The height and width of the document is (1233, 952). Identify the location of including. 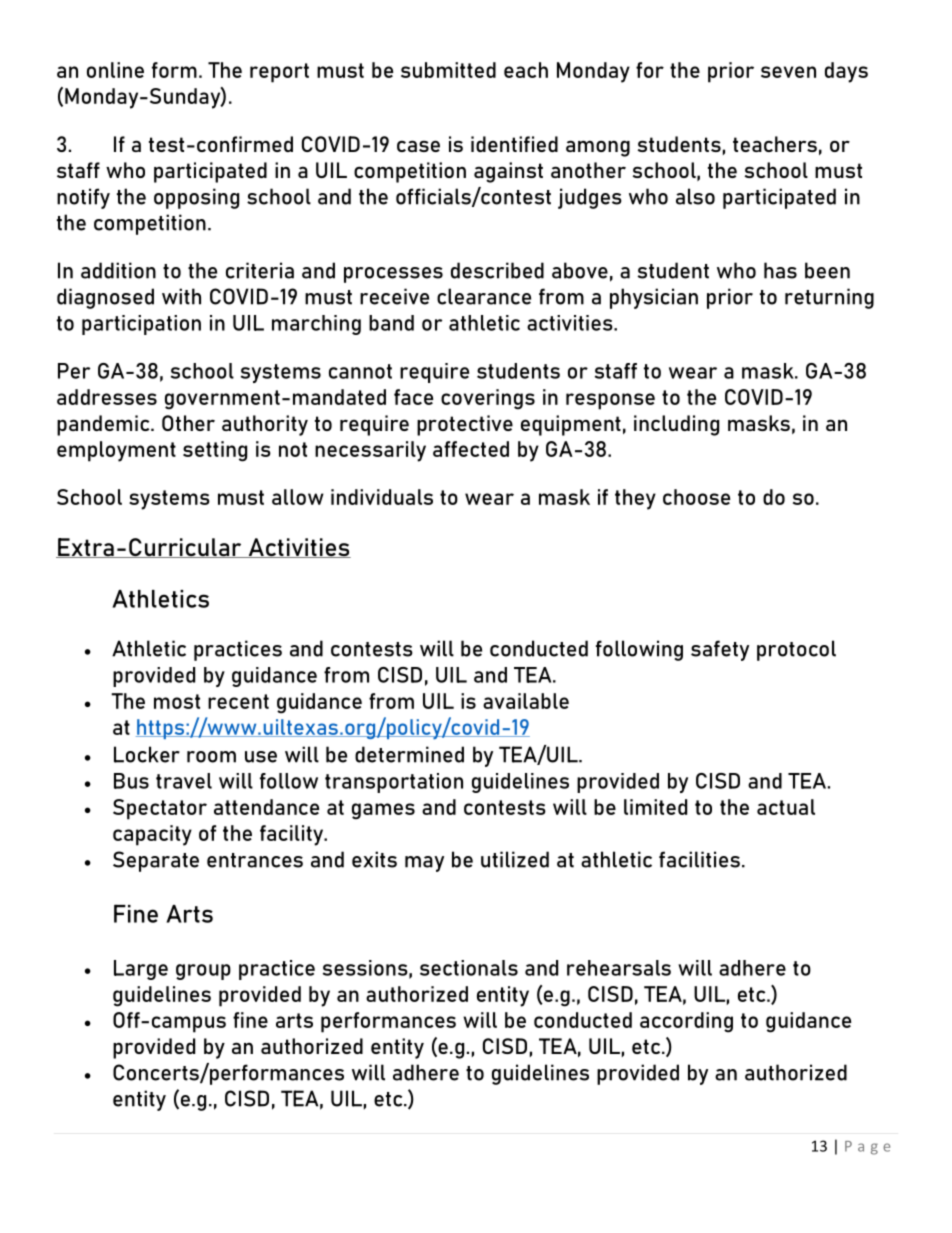
(676, 425).
